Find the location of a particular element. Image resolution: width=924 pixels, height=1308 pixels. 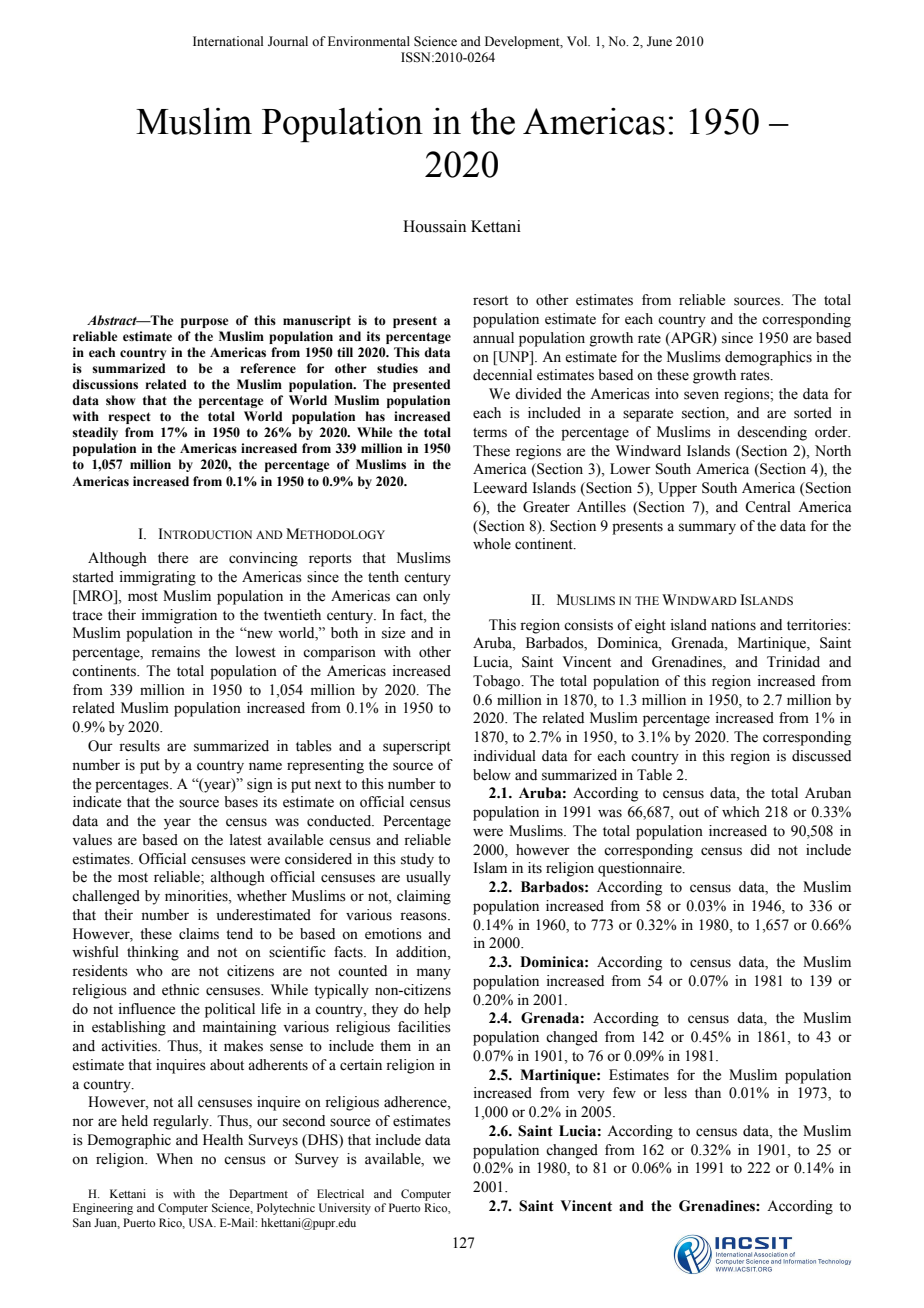

When is located at coordinates (174, 1159).
